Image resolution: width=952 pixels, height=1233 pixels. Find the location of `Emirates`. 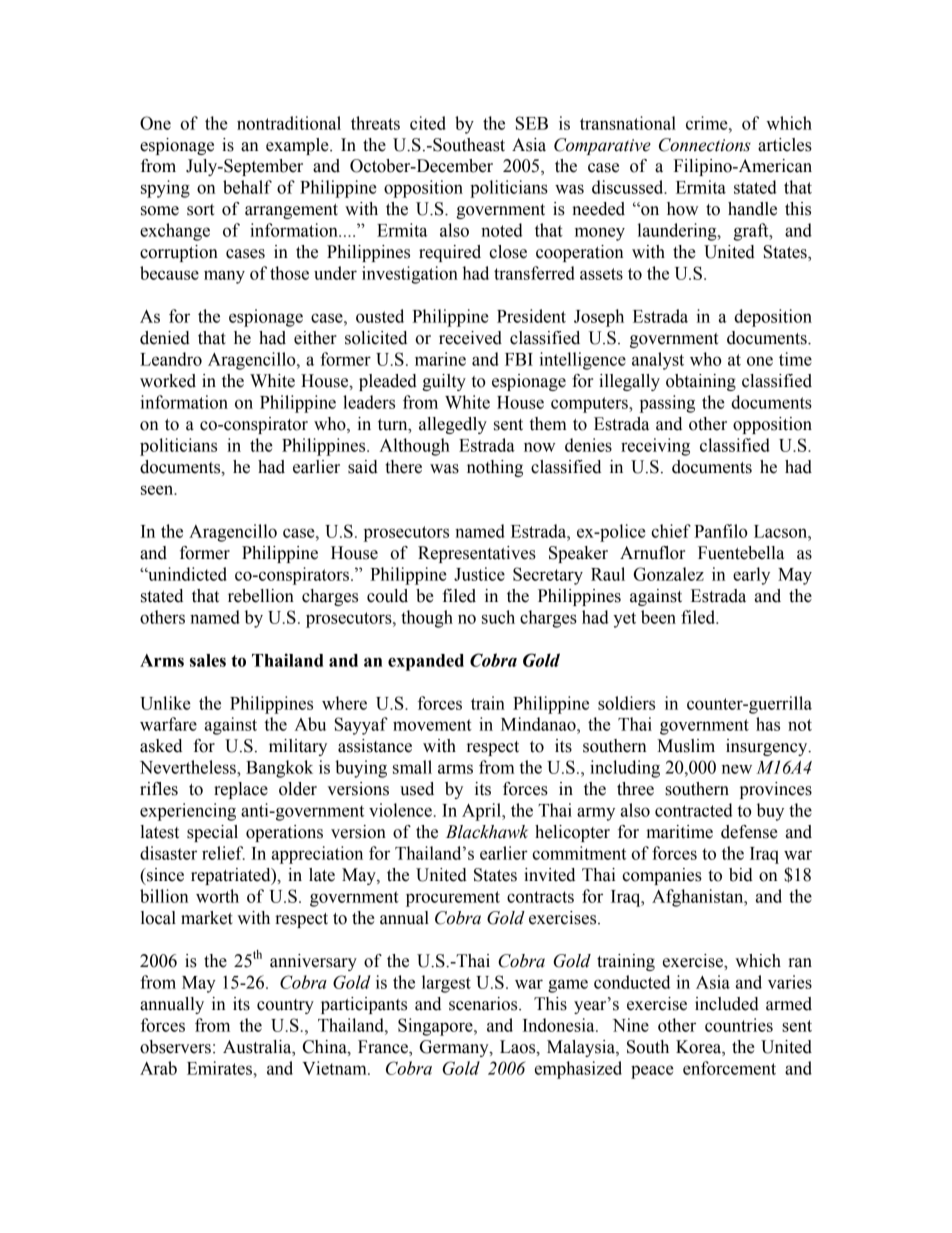

Emirates is located at coordinates (219, 1068).
